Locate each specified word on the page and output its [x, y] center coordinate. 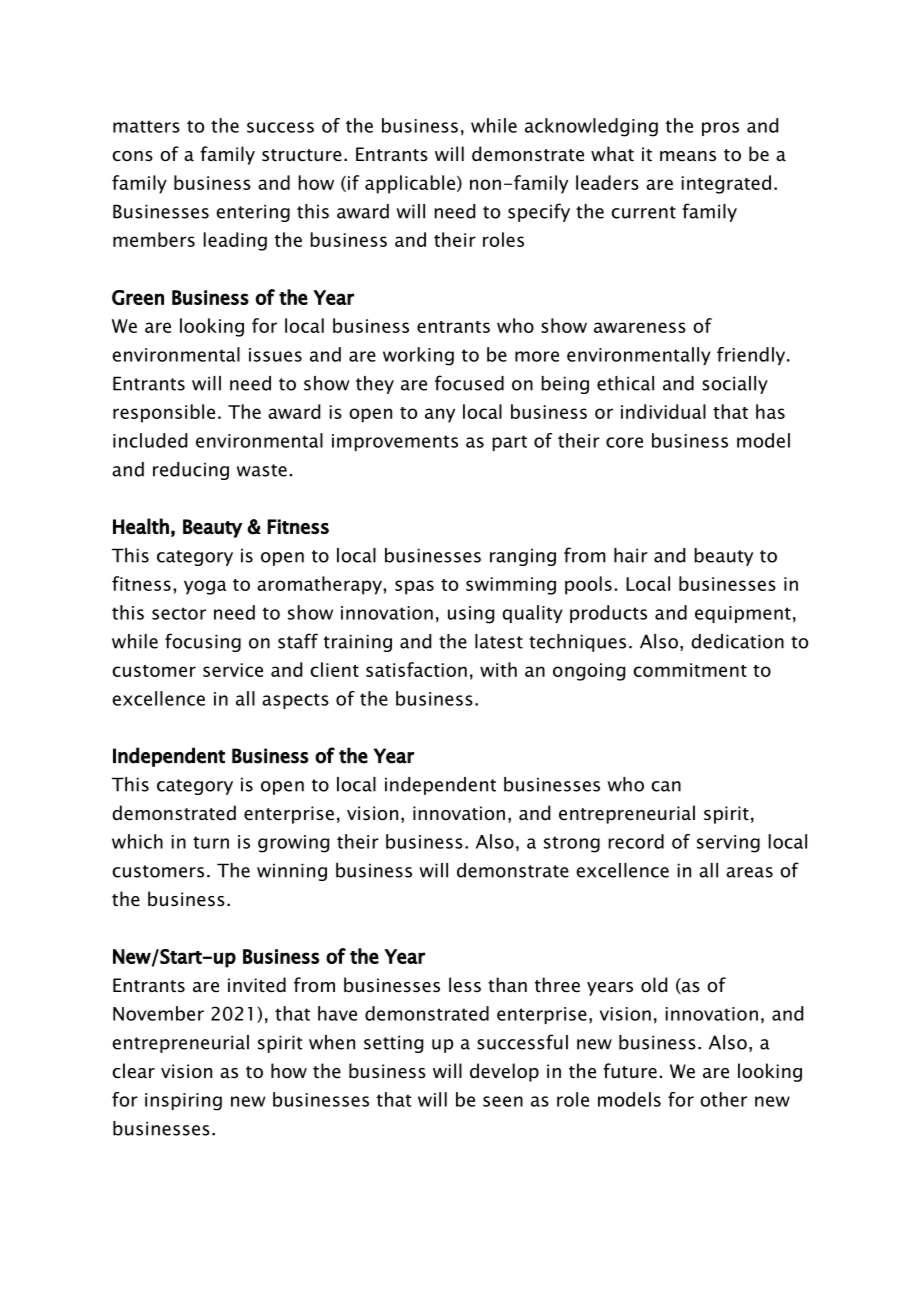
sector [179, 613]
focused [469, 383]
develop [504, 1072]
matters [146, 126]
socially [735, 385]
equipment [743, 614]
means [688, 156]
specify [539, 212]
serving [728, 844]
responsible [164, 413]
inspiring [183, 1102]
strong [572, 844]
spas [414, 587]
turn [211, 842]
